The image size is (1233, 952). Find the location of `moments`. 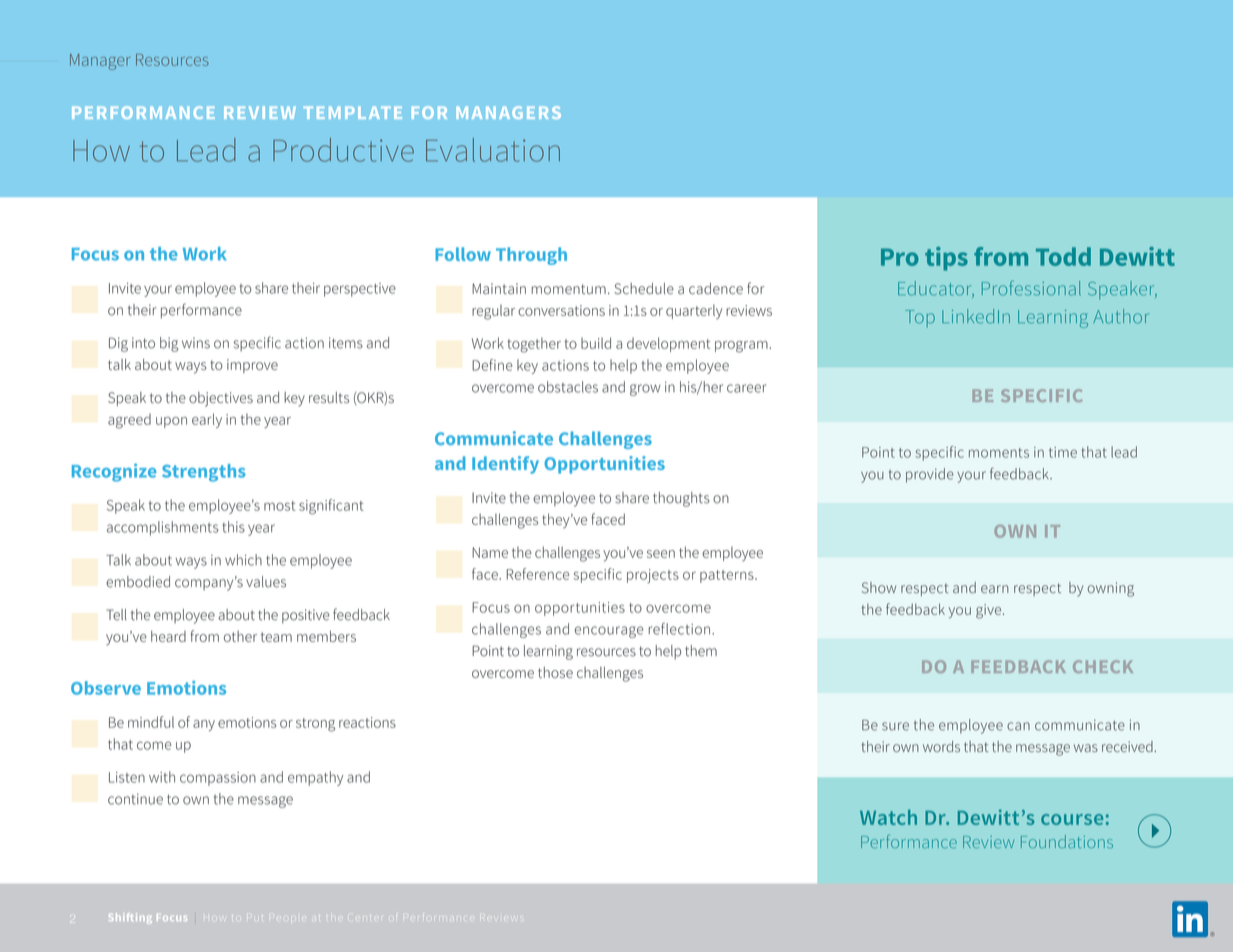

moments is located at coordinates (999, 453).
